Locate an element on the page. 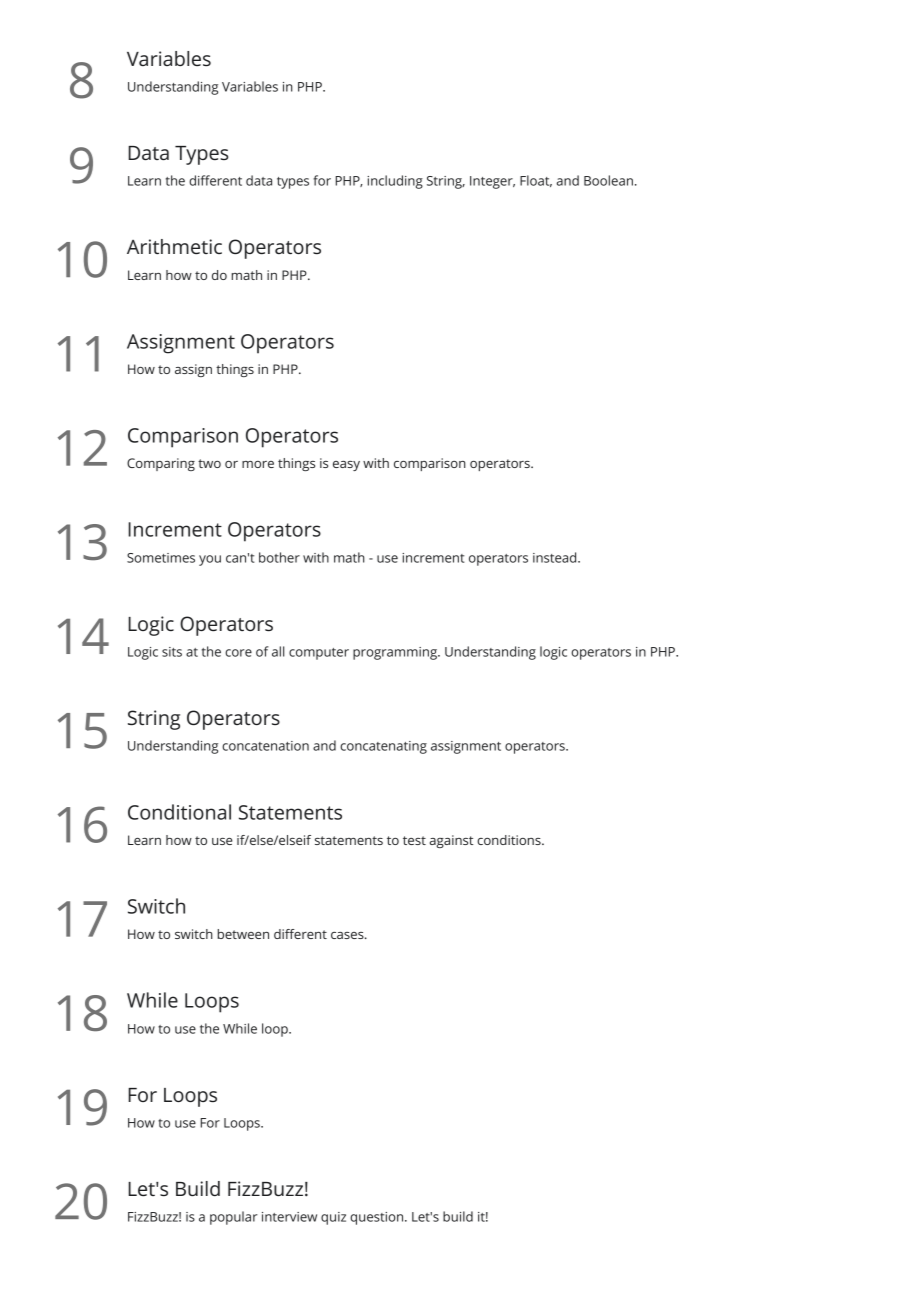 The image size is (924, 1308). Float is located at coordinates (536, 181).
